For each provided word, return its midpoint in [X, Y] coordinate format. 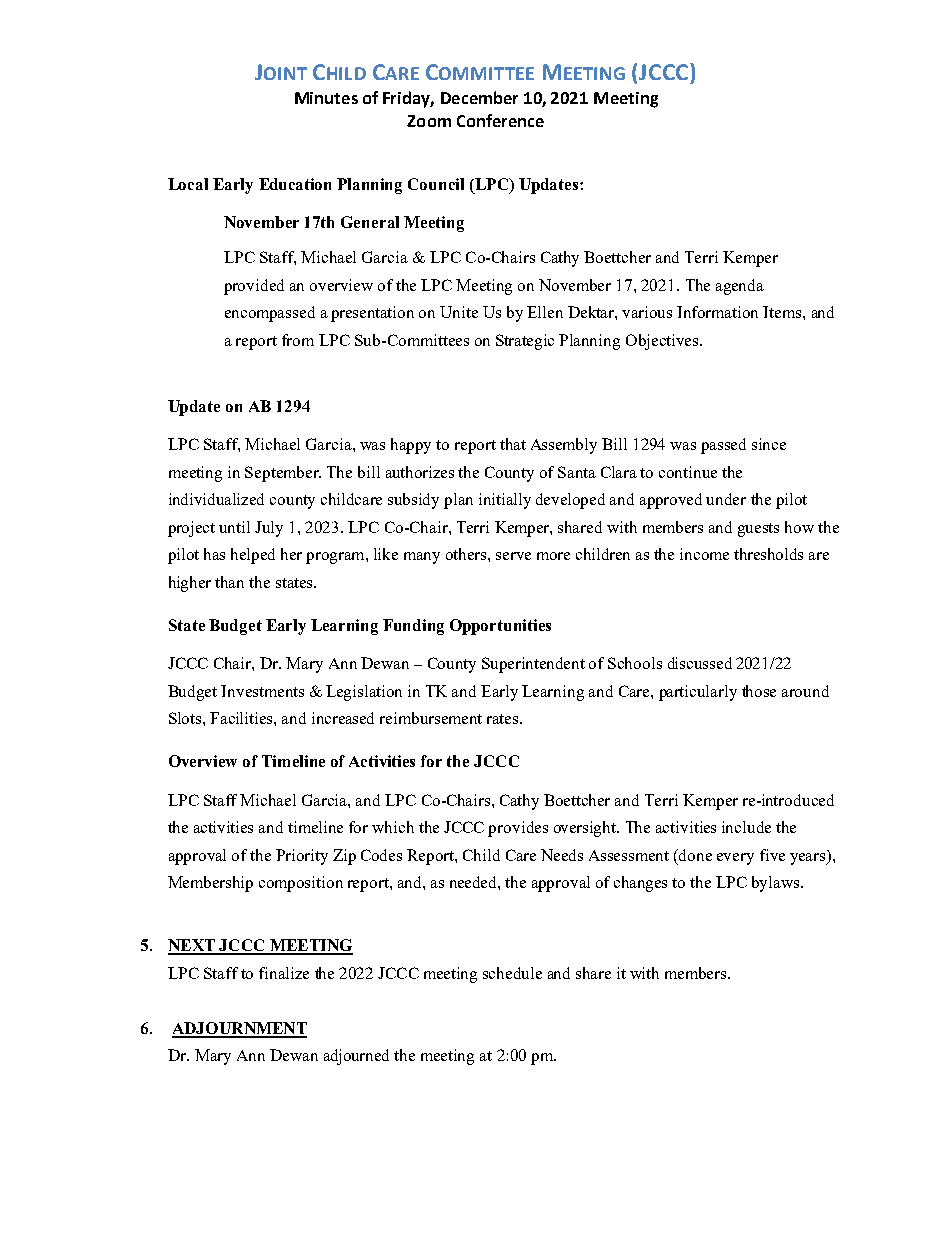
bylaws [777, 884]
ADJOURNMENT [239, 1029]
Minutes [326, 98]
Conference [500, 120]
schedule [512, 973]
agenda [740, 287]
